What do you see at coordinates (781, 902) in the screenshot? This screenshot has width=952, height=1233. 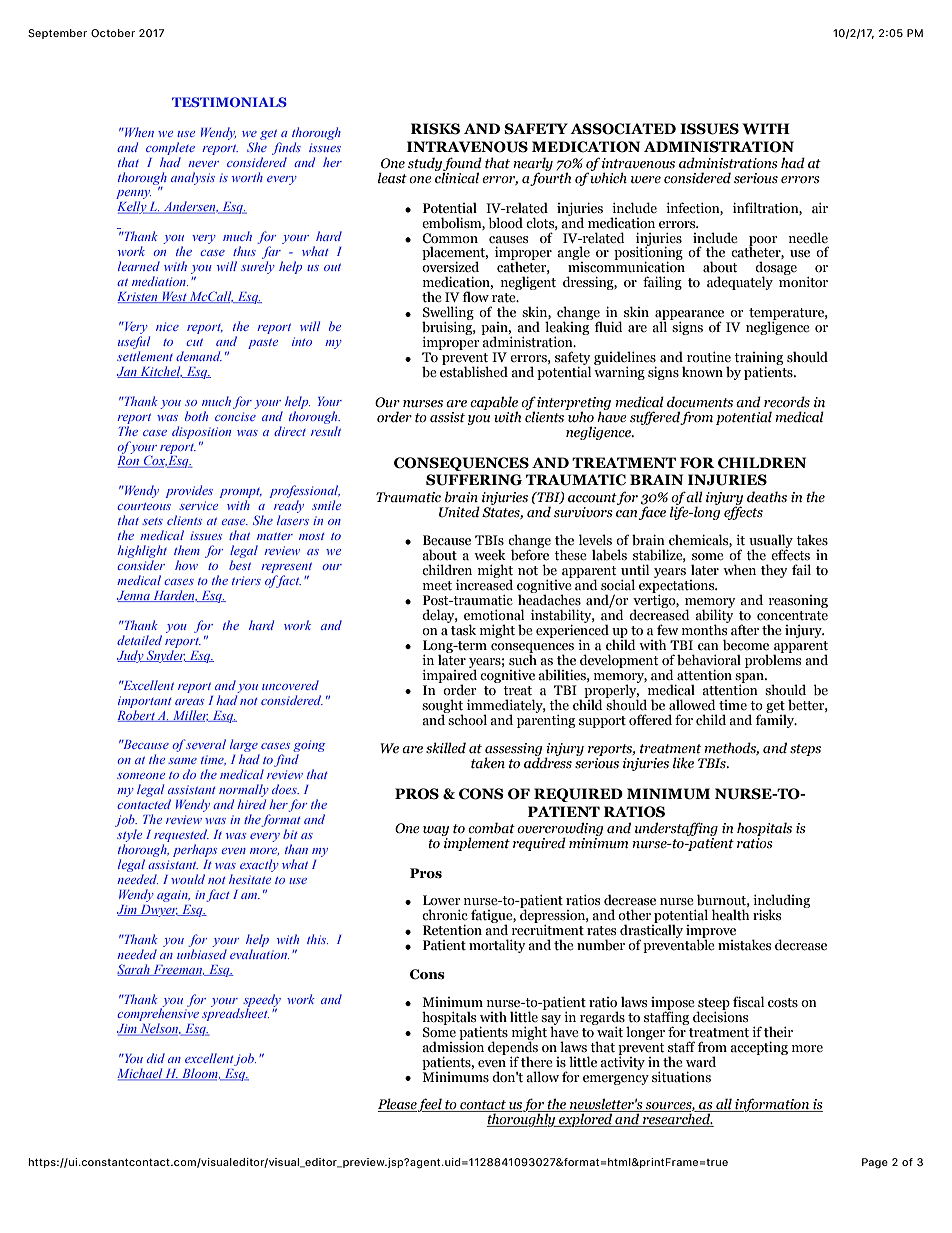 I see `including` at bounding box center [781, 902].
